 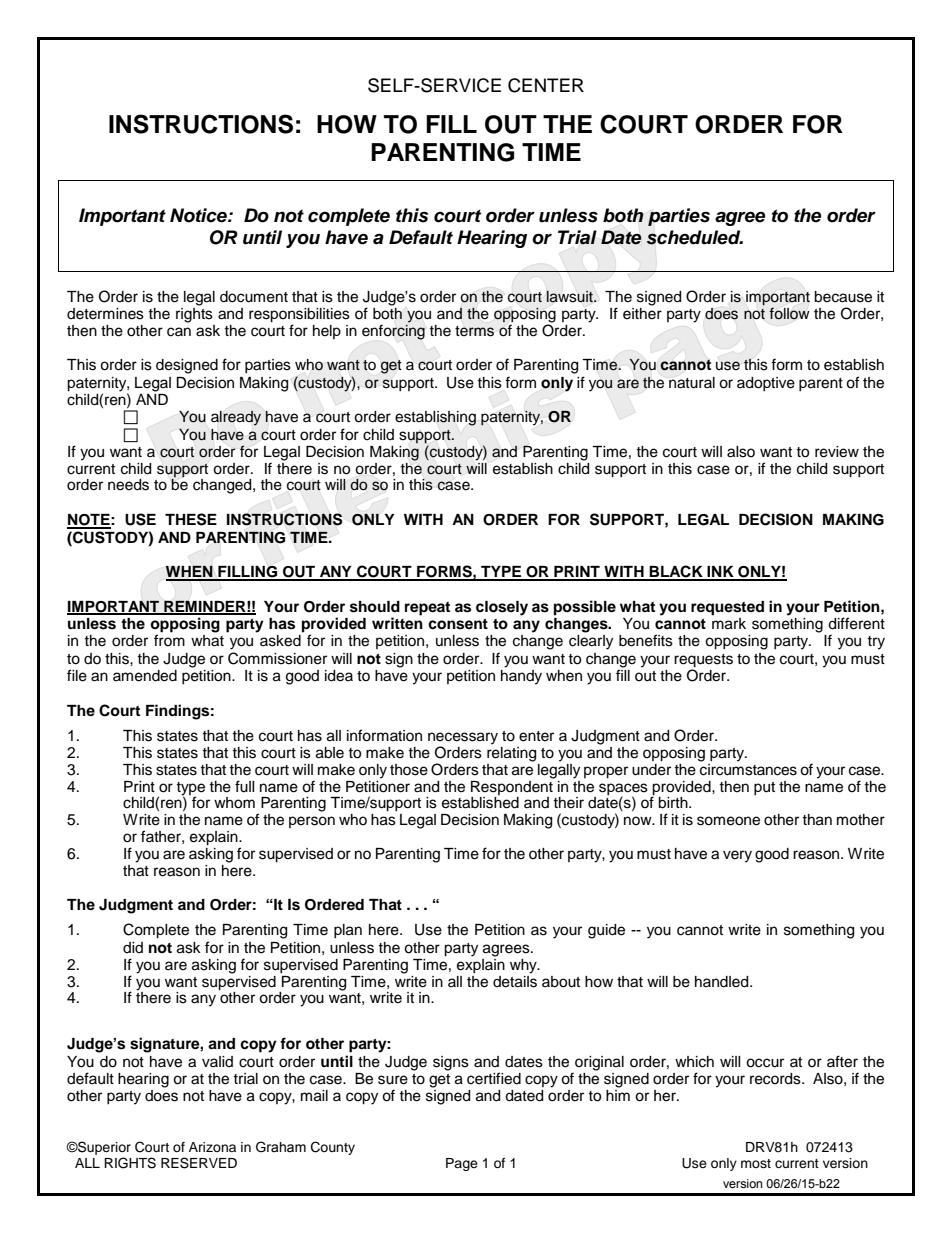 What do you see at coordinates (720, 573) in the screenshot?
I see `INK` at bounding box center [720, 573].
